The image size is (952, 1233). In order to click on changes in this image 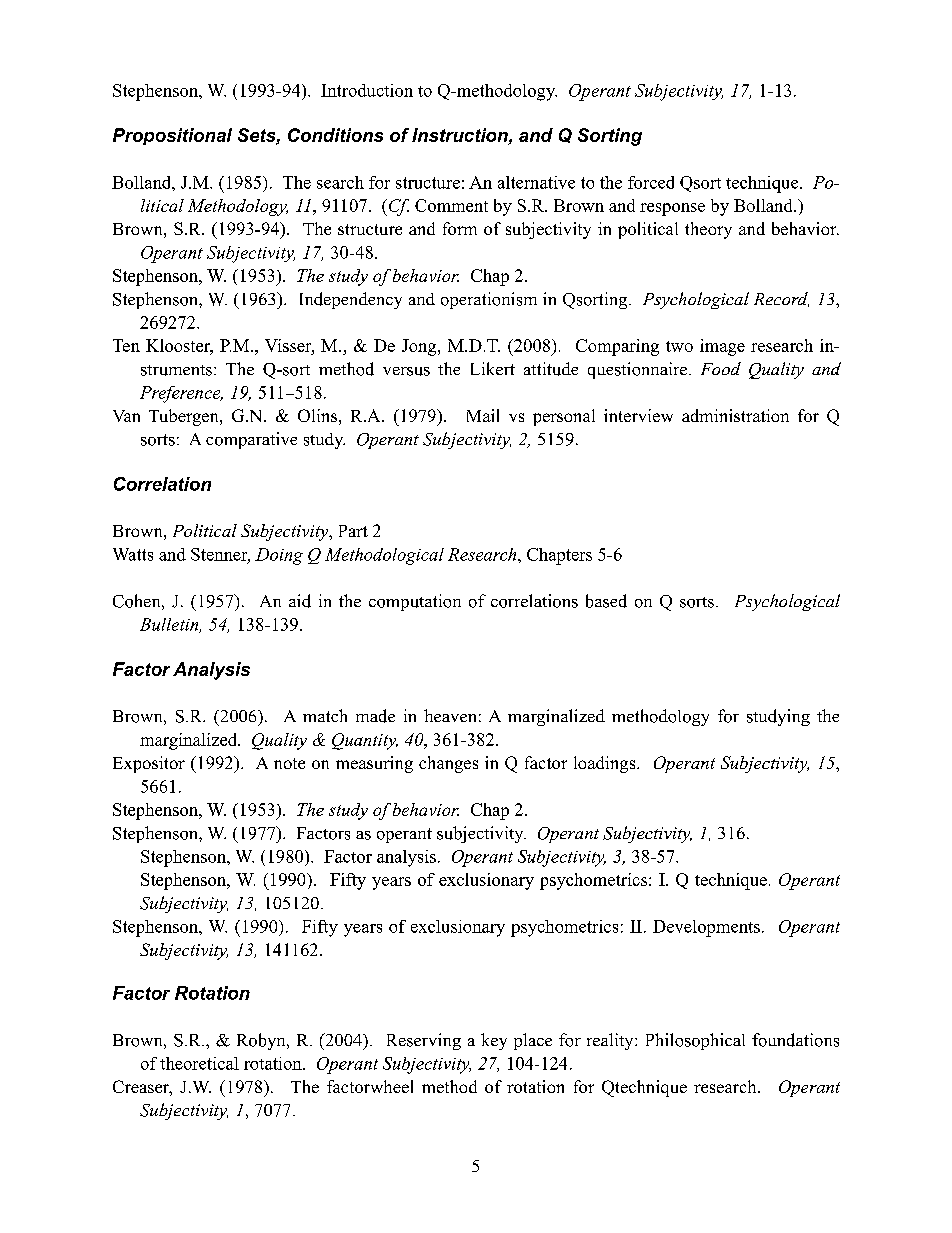, I will do `click(448, 764)`.
